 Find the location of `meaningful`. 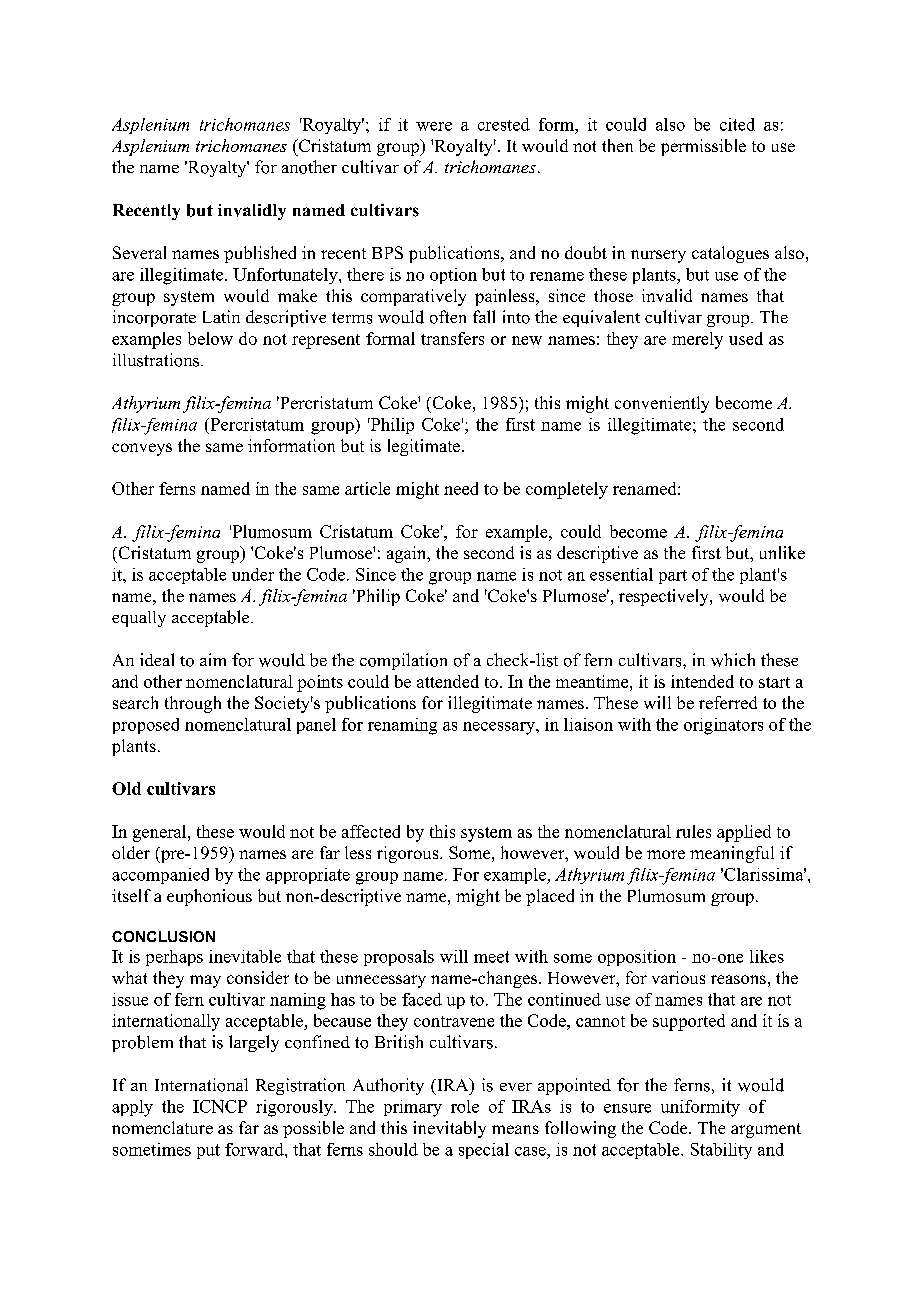

meaningful is located at coordinates (732, 854).
